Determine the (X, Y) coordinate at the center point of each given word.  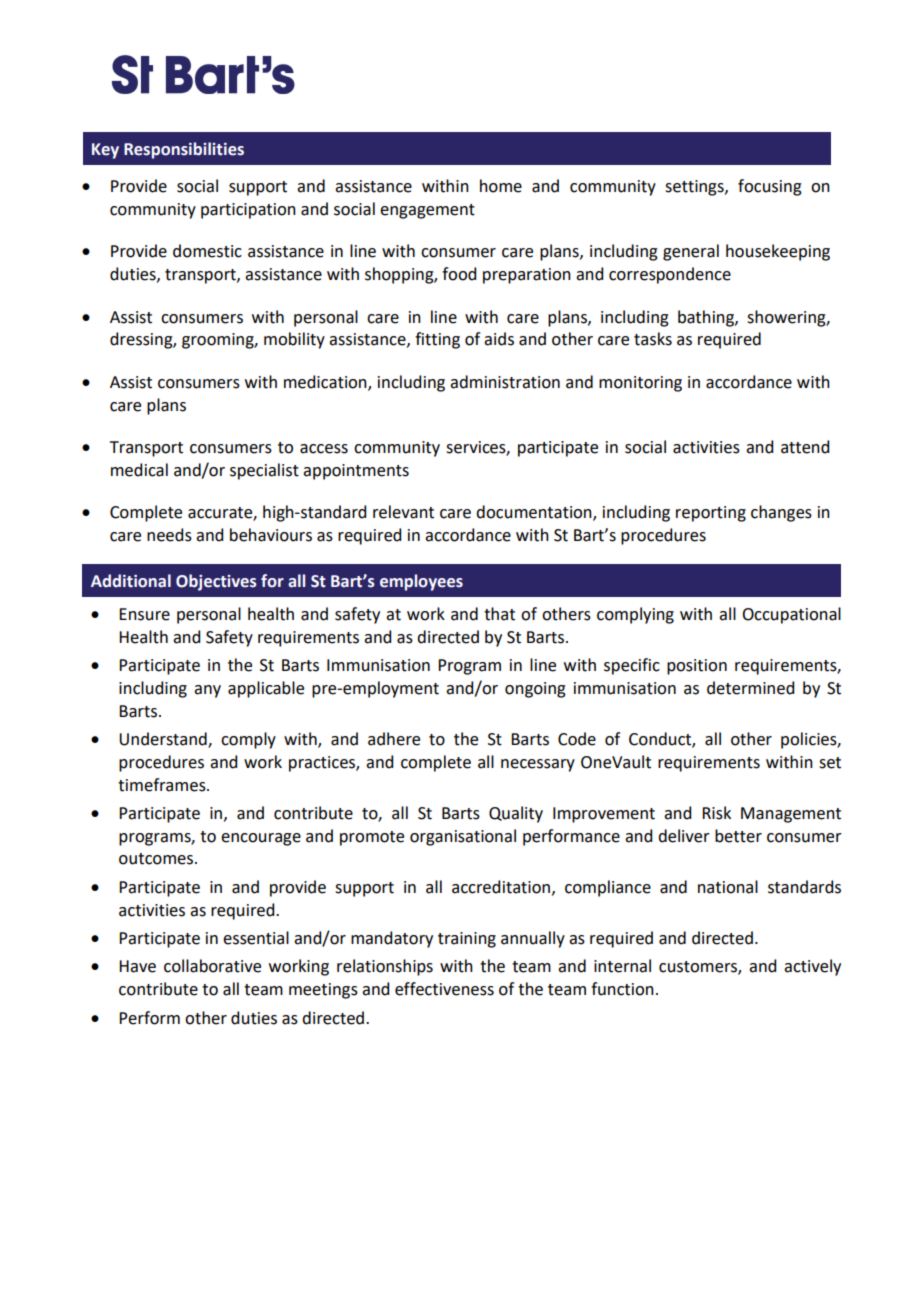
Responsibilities (184, 150)
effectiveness (444, 989)
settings (695, 188)
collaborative (212, 966)
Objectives (216, 582)
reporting (711, 514)
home (501, 186)
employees (421, 582)
